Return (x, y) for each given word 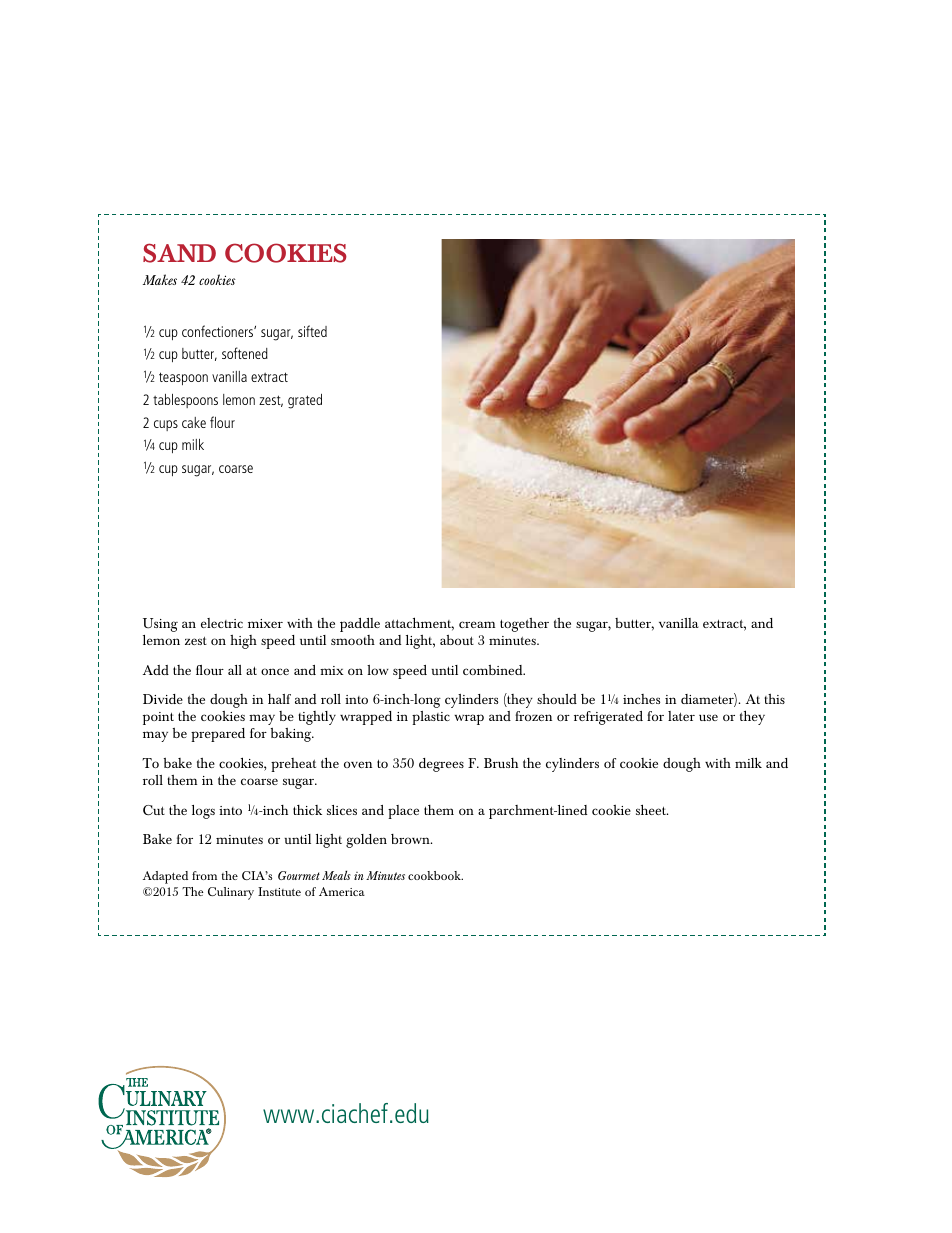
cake (194, 422)
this (774, 699)
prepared (218, 735)
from (204, 875)
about (457, 640)
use (708, 717)
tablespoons (185, 401)
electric (222, 623)
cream (477, 624)
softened (245, 353)
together (524, 625)
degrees (441, 765)
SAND (179, 253)
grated (305, 401)
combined (494, 670)
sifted (312, 331)
